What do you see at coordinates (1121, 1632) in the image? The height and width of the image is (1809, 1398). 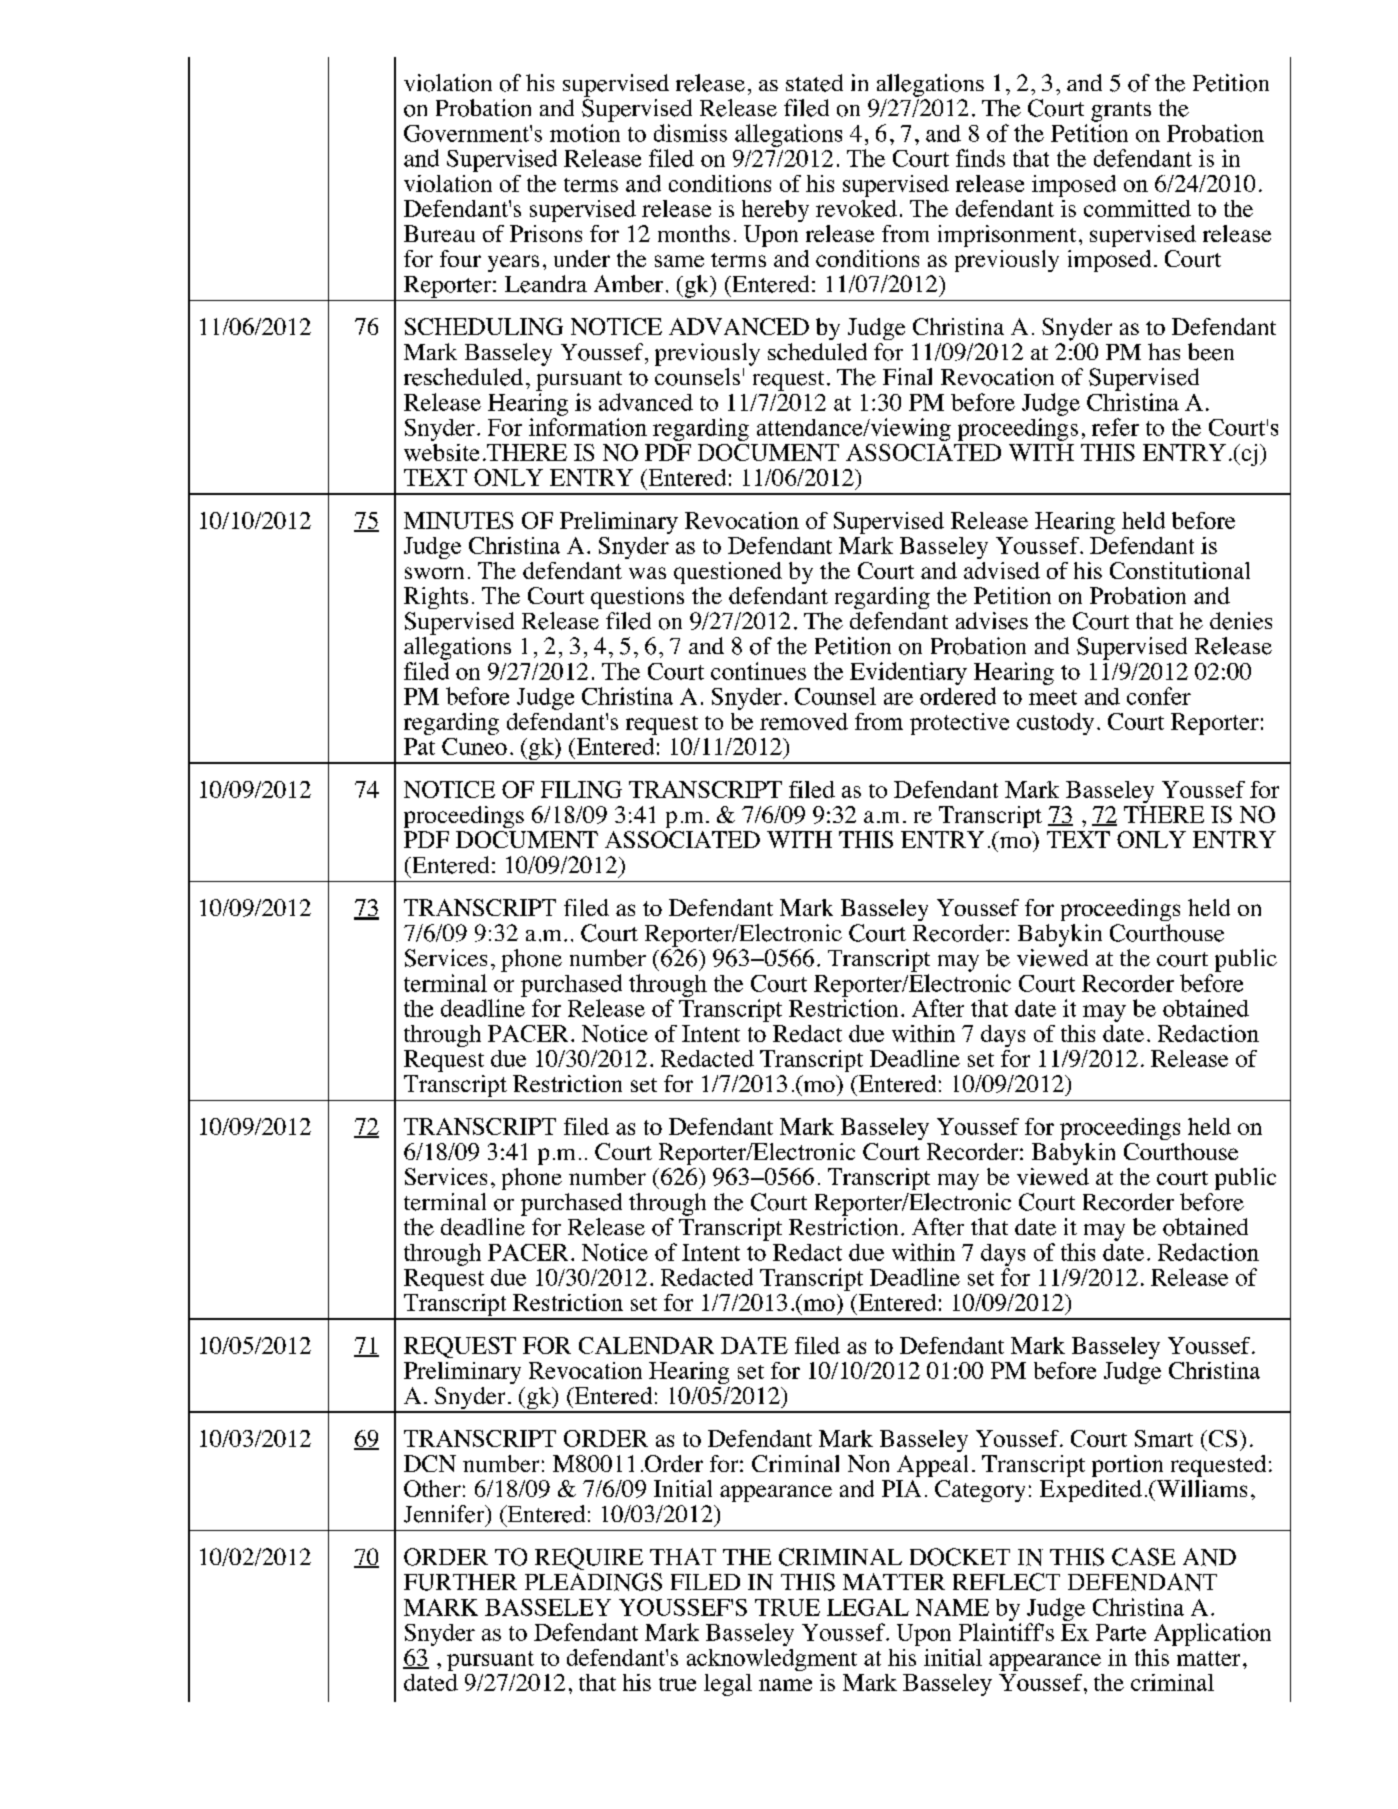 I see `Parte` at bounding box center [1121, 1632].
